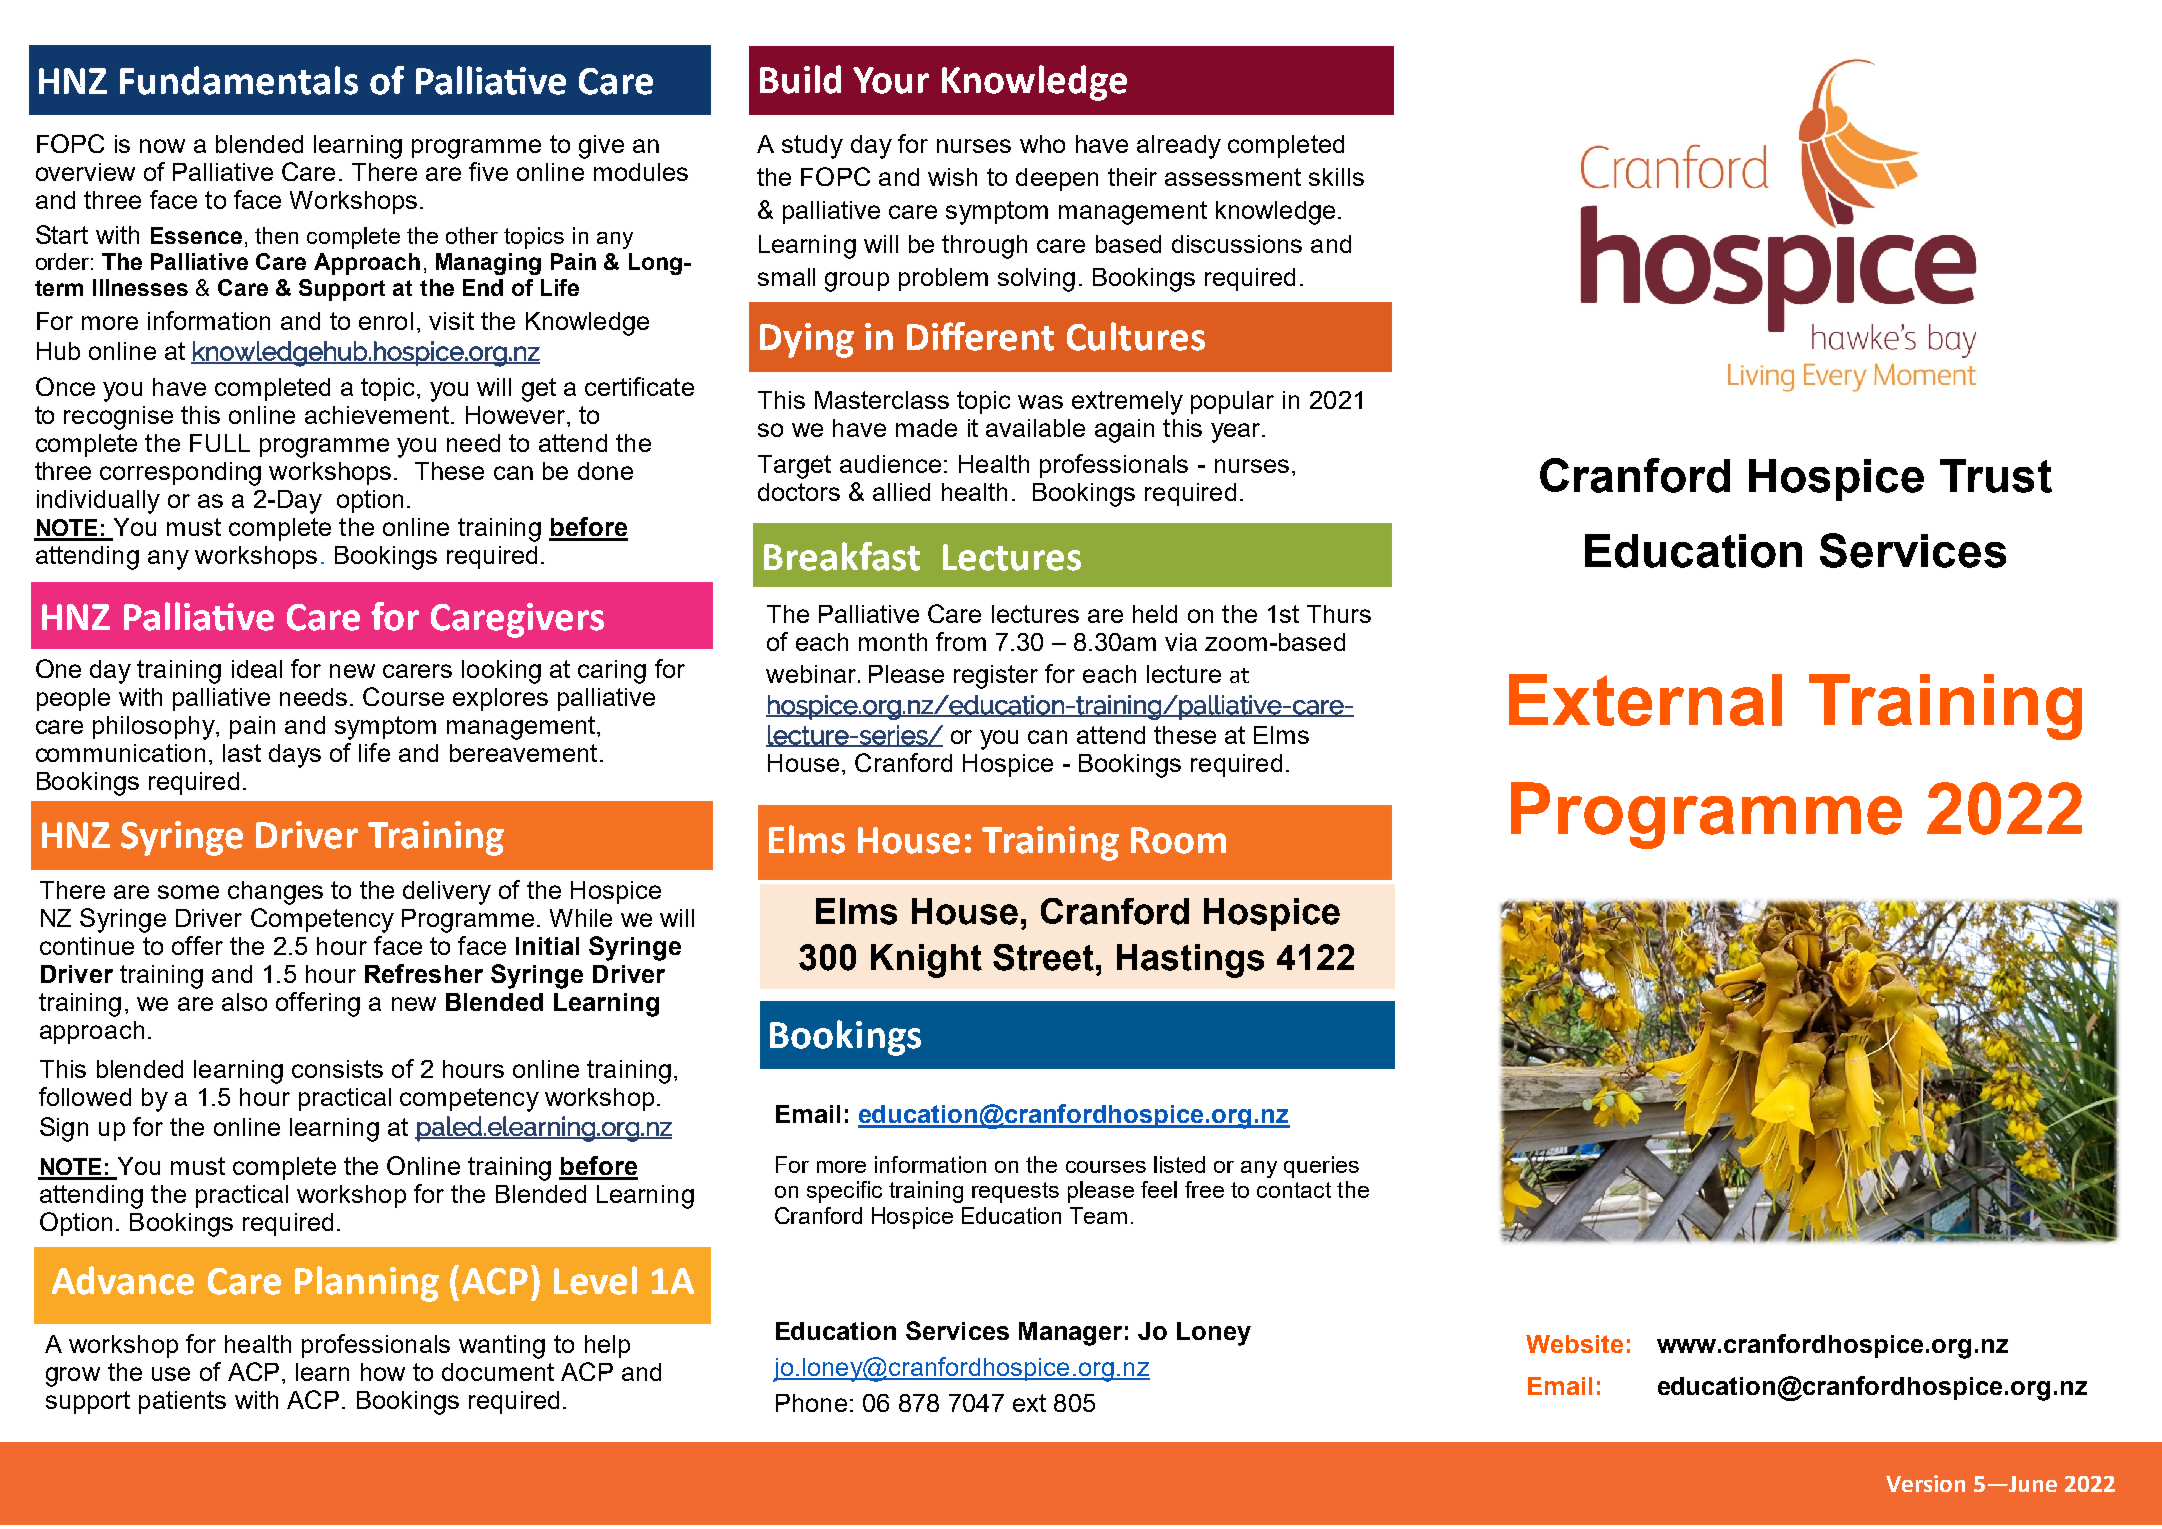 The height and width of the image is (1529, 2162). I want to click on patients, so click(182, 1402).
